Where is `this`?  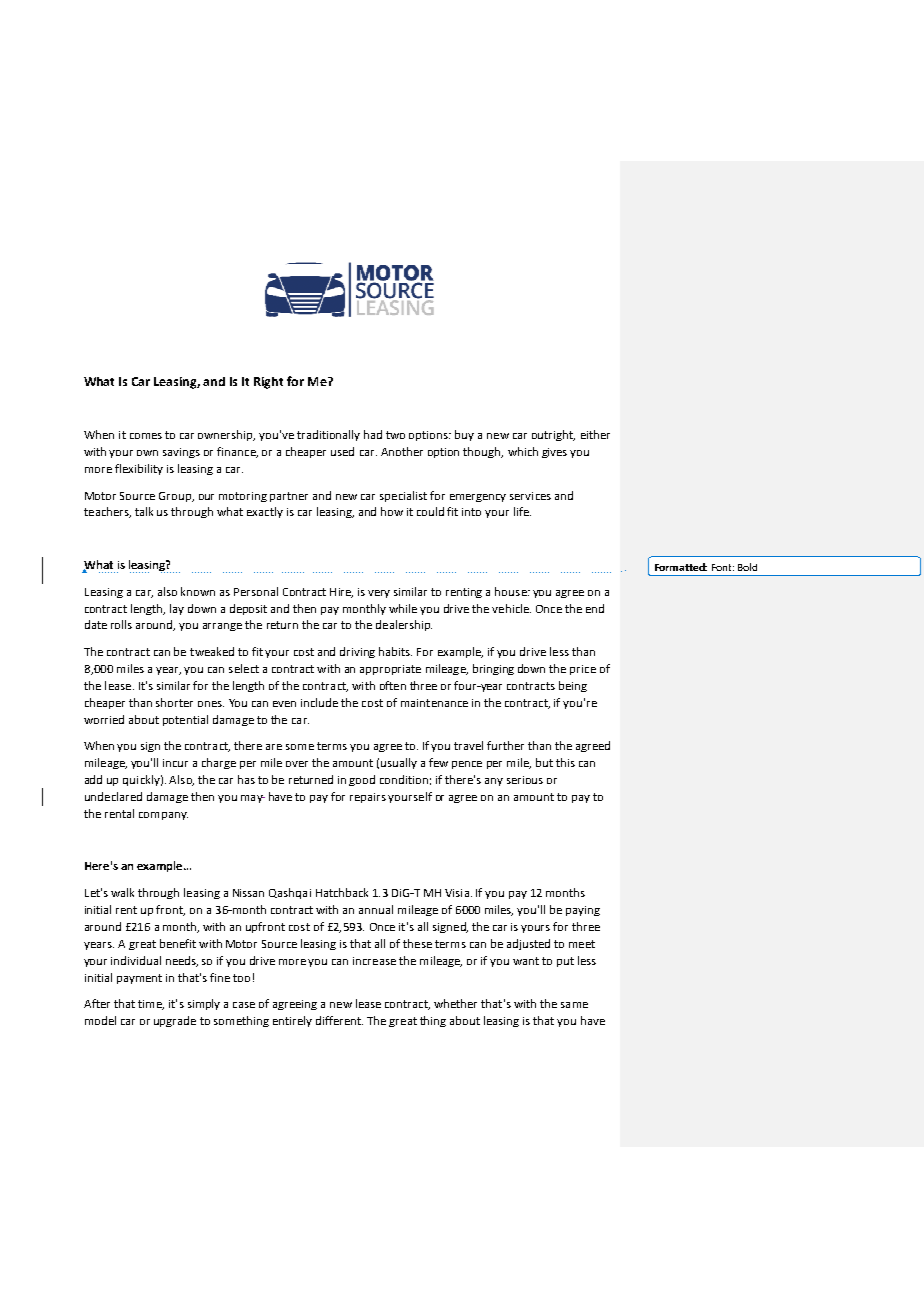
this is located at coordinates (565, 762).
